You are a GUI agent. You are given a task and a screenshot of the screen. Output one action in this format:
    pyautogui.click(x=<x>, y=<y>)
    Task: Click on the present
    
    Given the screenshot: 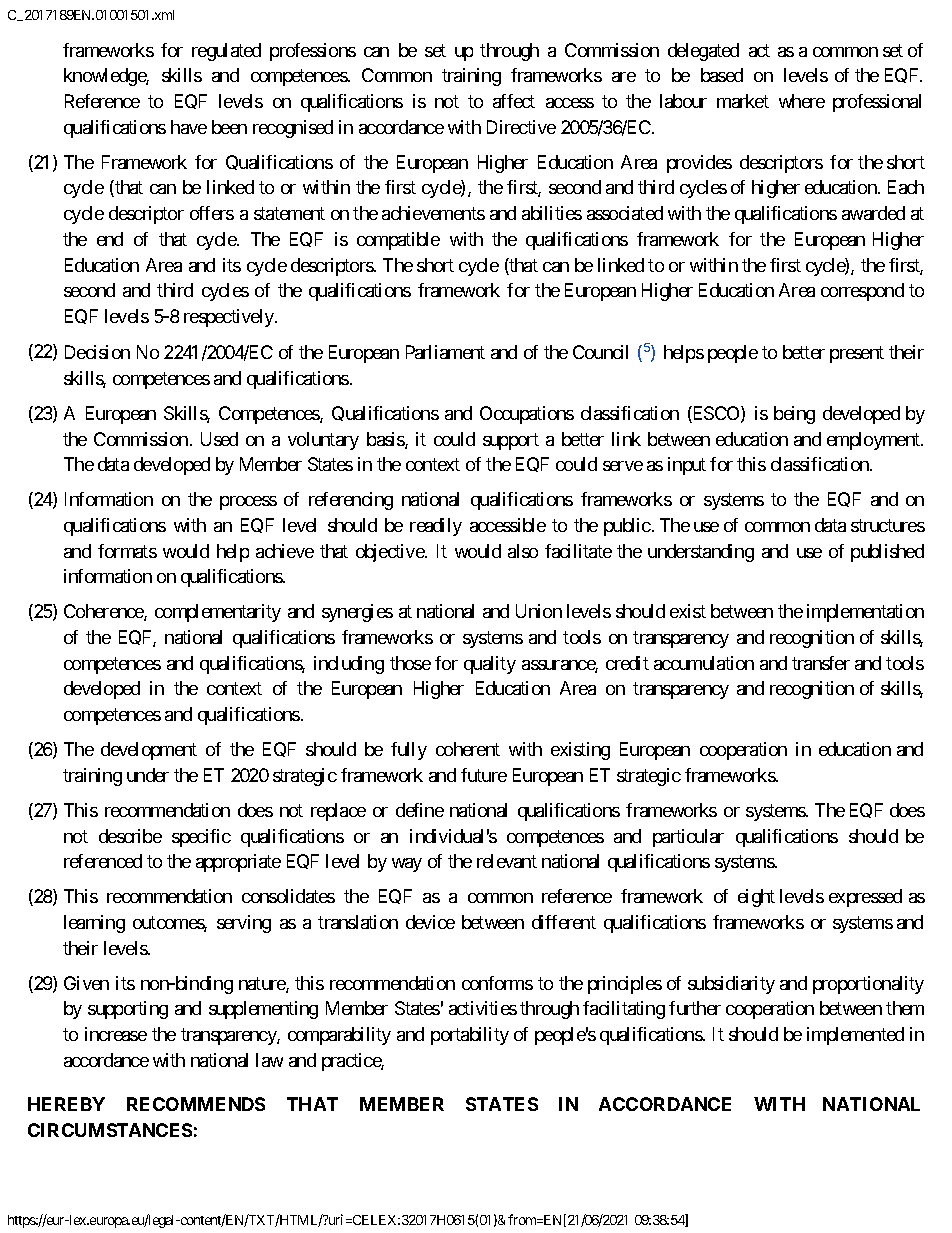 What is the action you would take?
    pyautogui.click(x=857, y=354)
